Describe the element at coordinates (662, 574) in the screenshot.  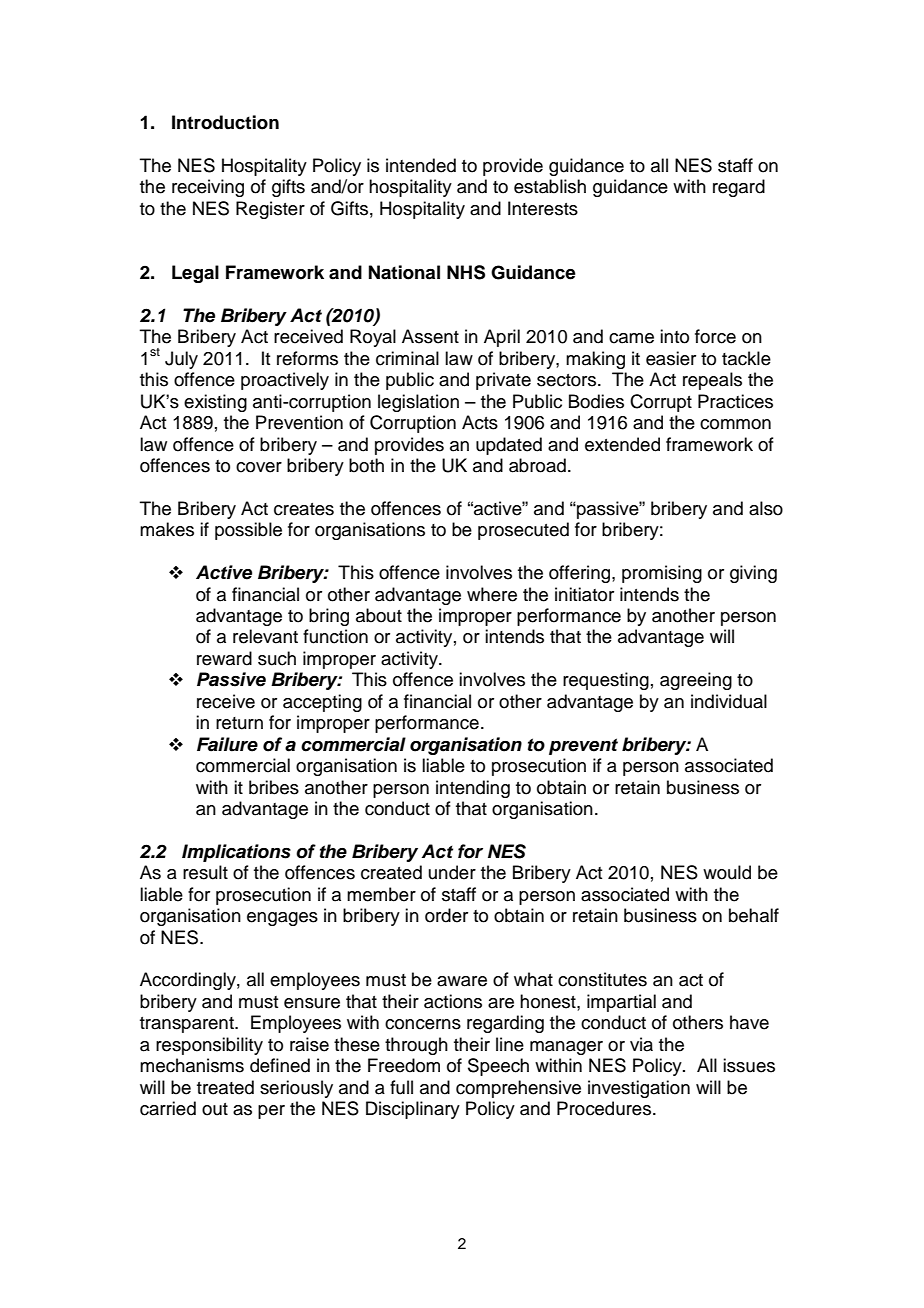
I see `promising` at that location.
